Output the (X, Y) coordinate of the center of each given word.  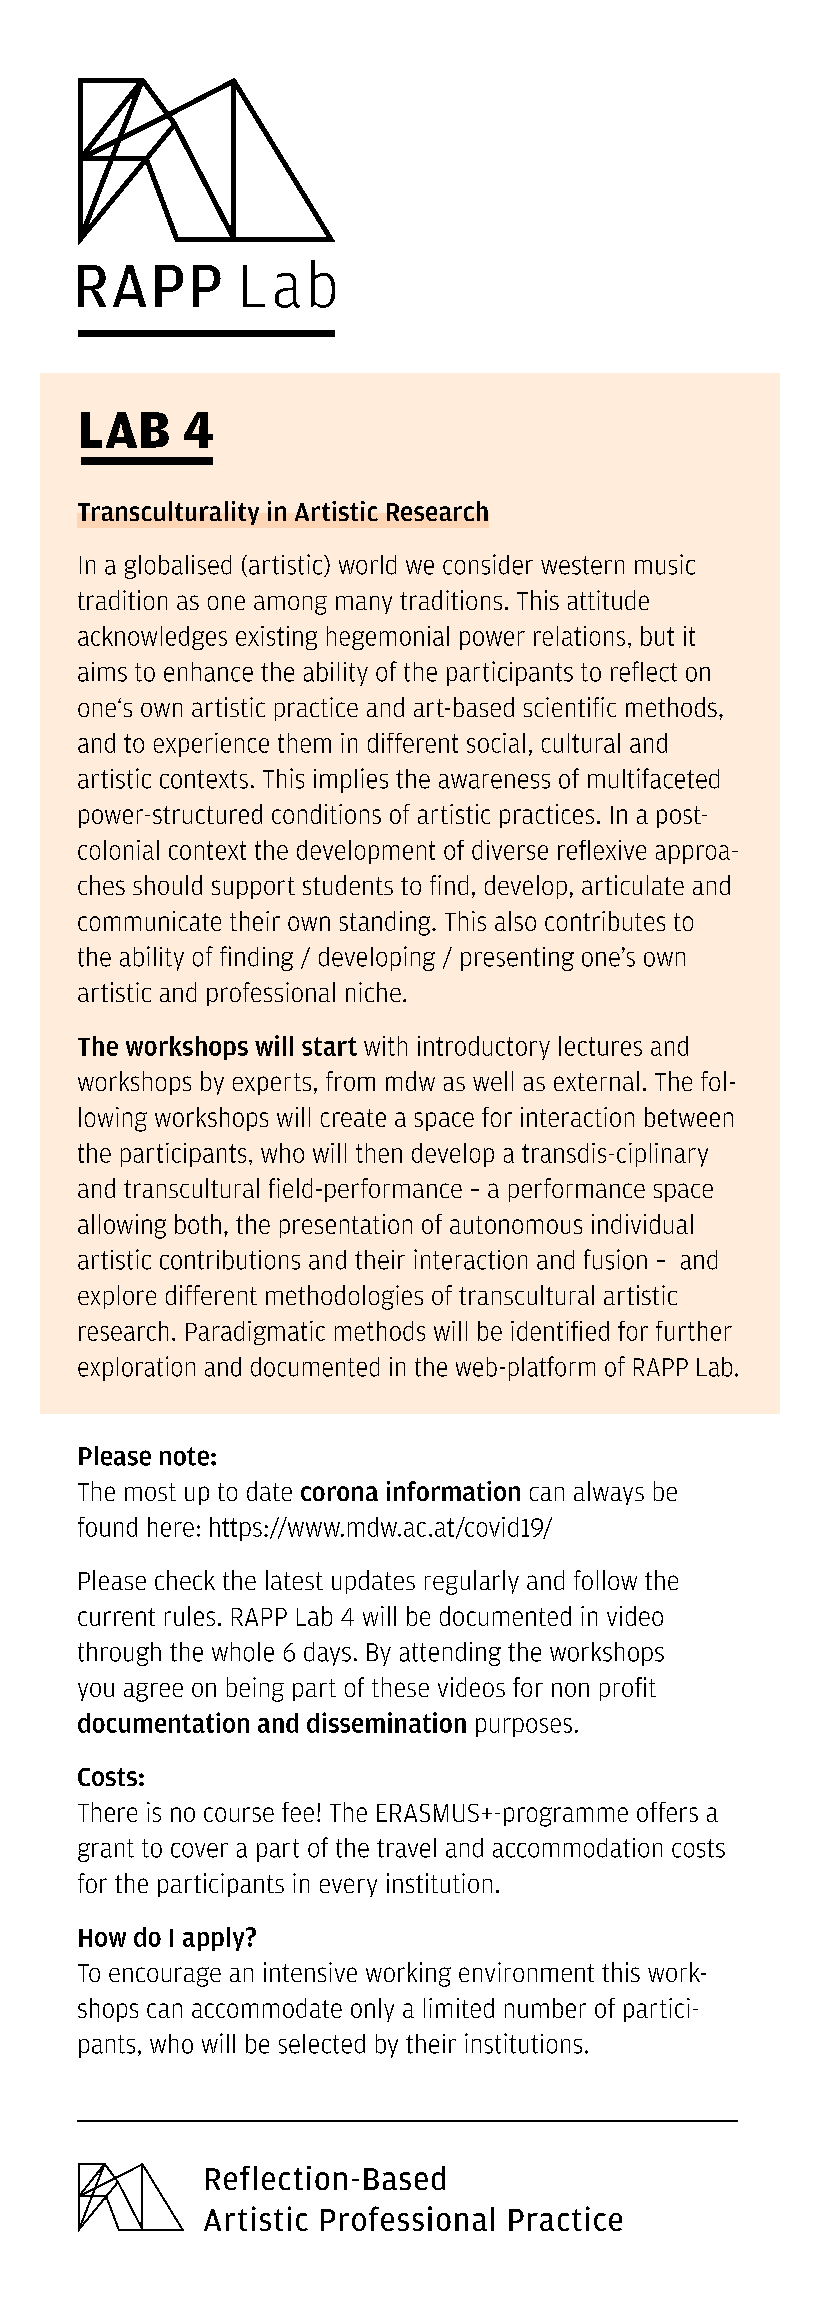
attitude (608, 600)
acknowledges (152, 638)
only (372, 2010)
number (545, 2008)
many (364, 605)
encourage (165, 1977)
